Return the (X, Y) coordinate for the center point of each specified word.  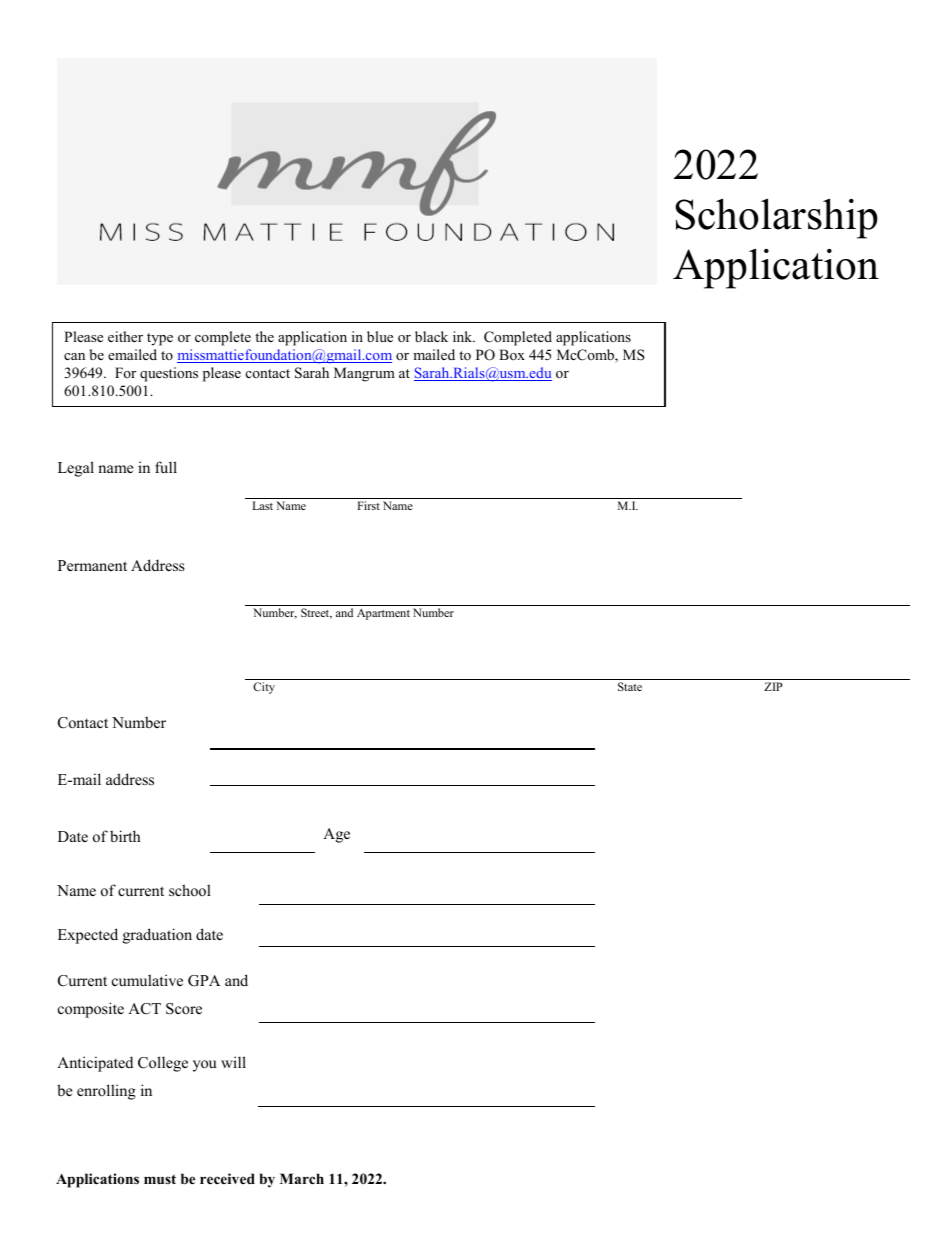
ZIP (773, 686)
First (368, 505)
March (302, 1178)
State (630, 686)
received (227, 1178)
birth (125, 836)
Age (336, 835)
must (160, 1179)
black (431, 336)
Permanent (92, 565)
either (125, 336)
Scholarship (776, 218)
